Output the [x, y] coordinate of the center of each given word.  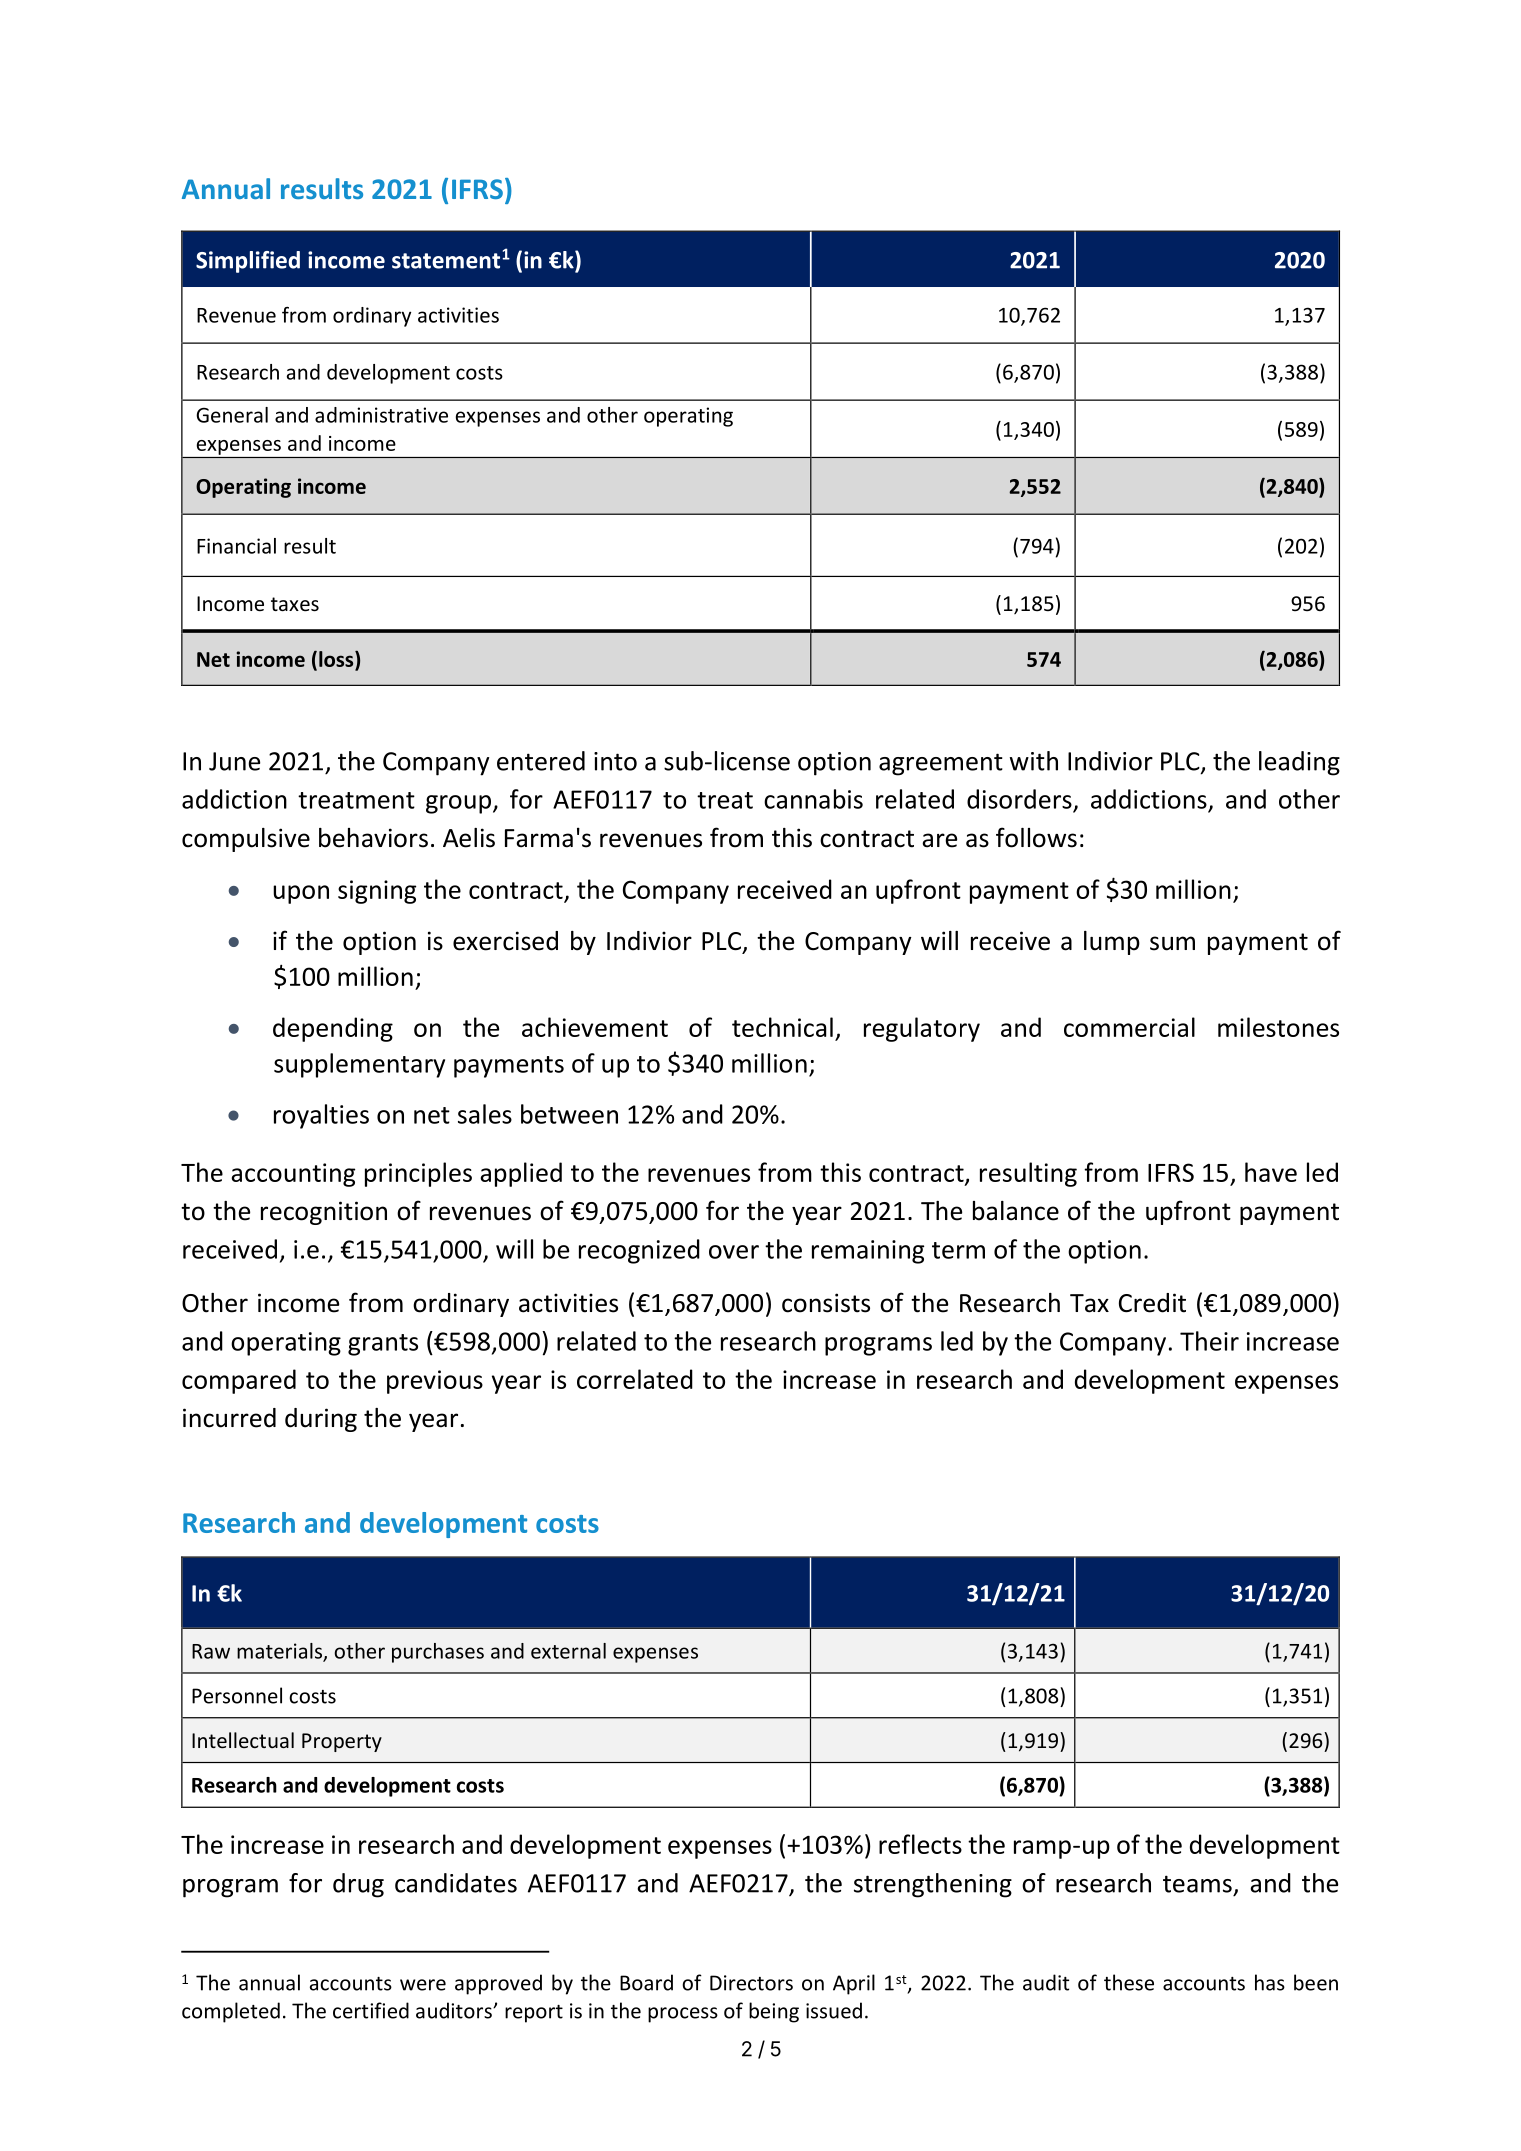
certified [371, 2010]
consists [826, 1303]
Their [1209, 1341]
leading [1299, 763]
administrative [381, 415]
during [321, 1420]
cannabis [813, 799]
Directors [751, 1983]
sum [1172, 943]
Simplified [248, 262]
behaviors [373, 838]
